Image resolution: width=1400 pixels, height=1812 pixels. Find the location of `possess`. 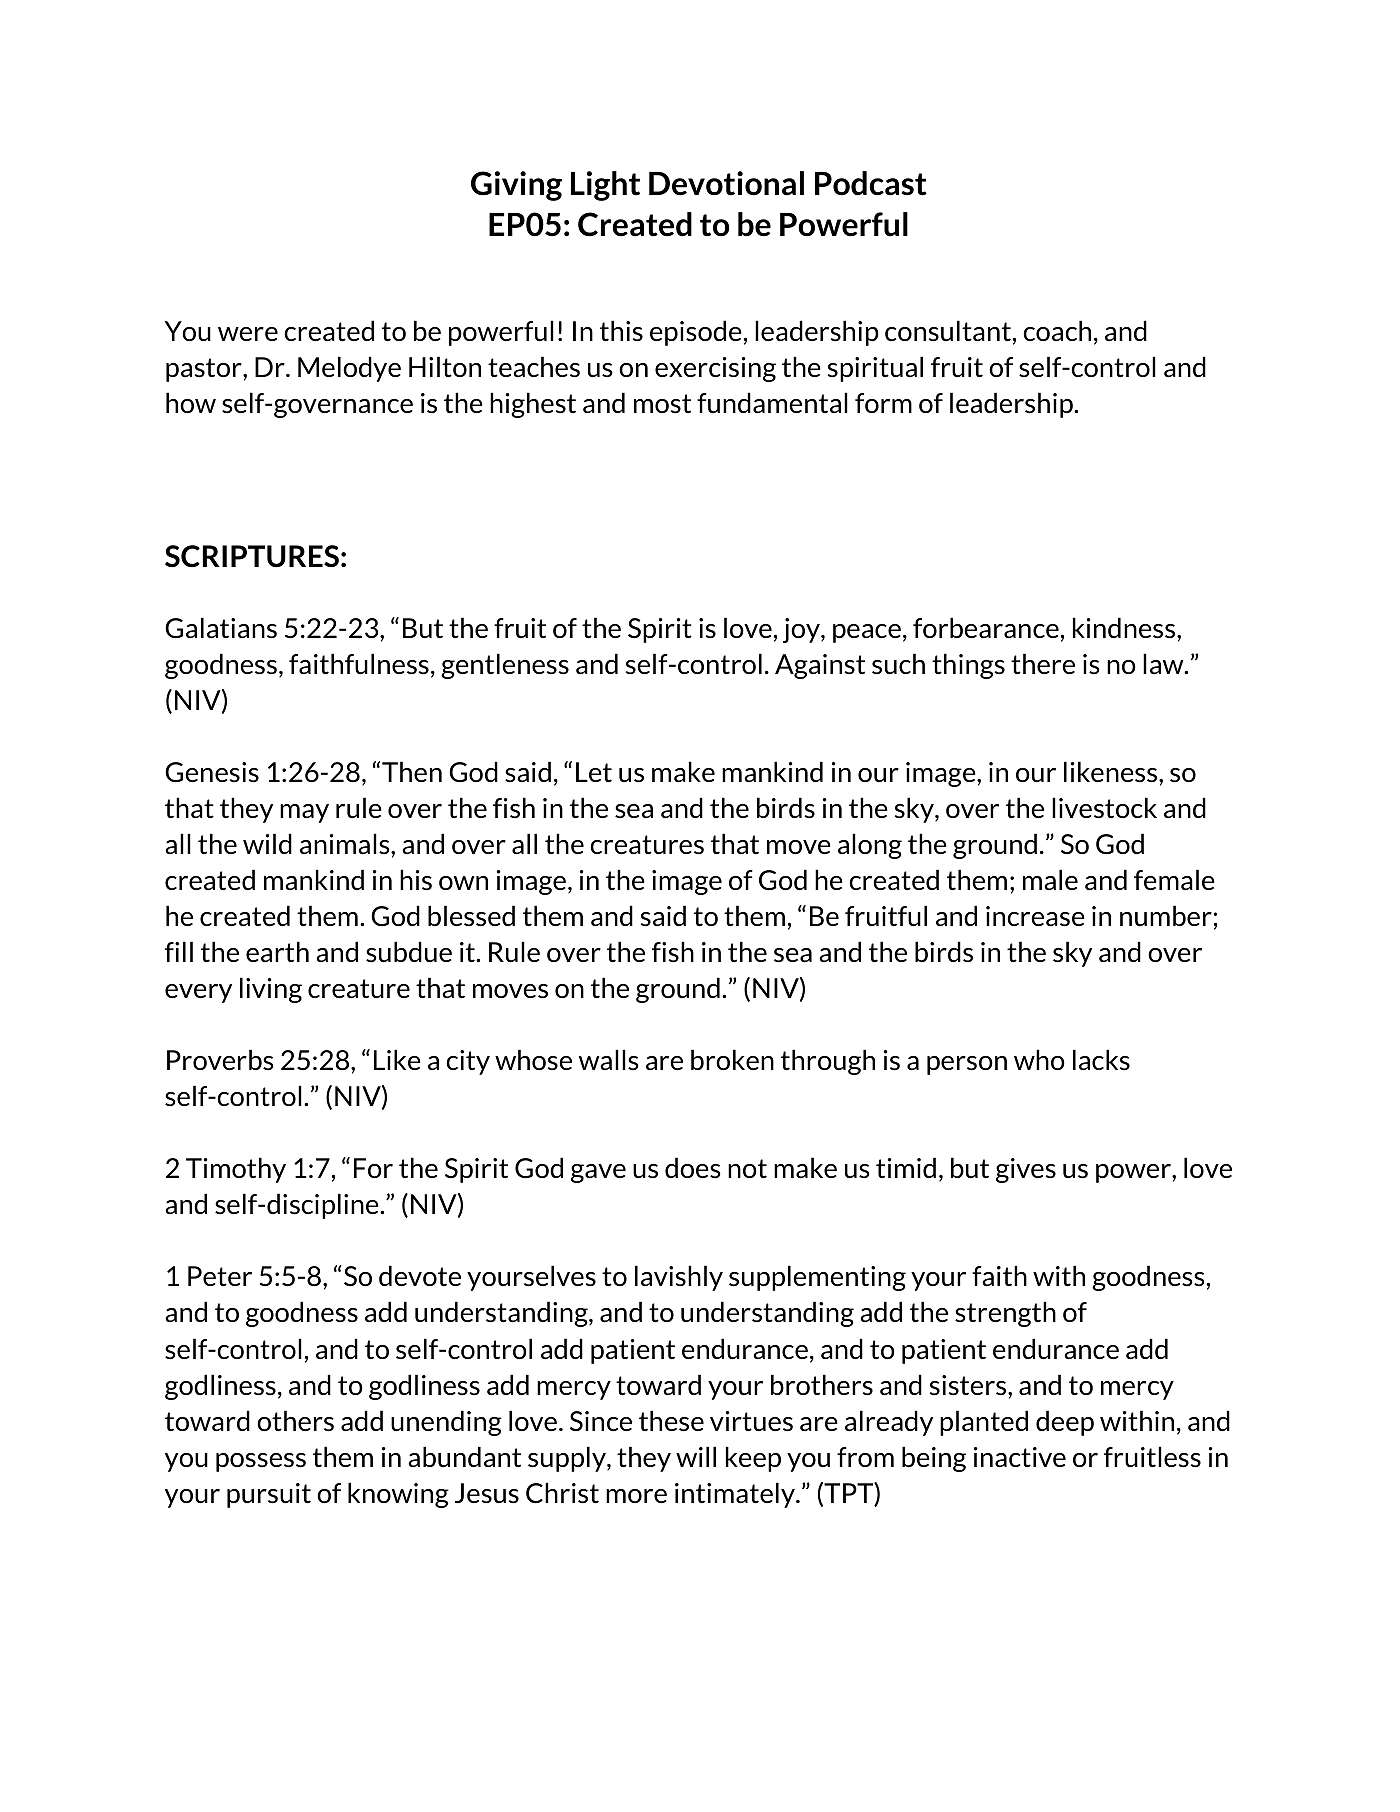

possess is located at coordinates (261, 1462).
